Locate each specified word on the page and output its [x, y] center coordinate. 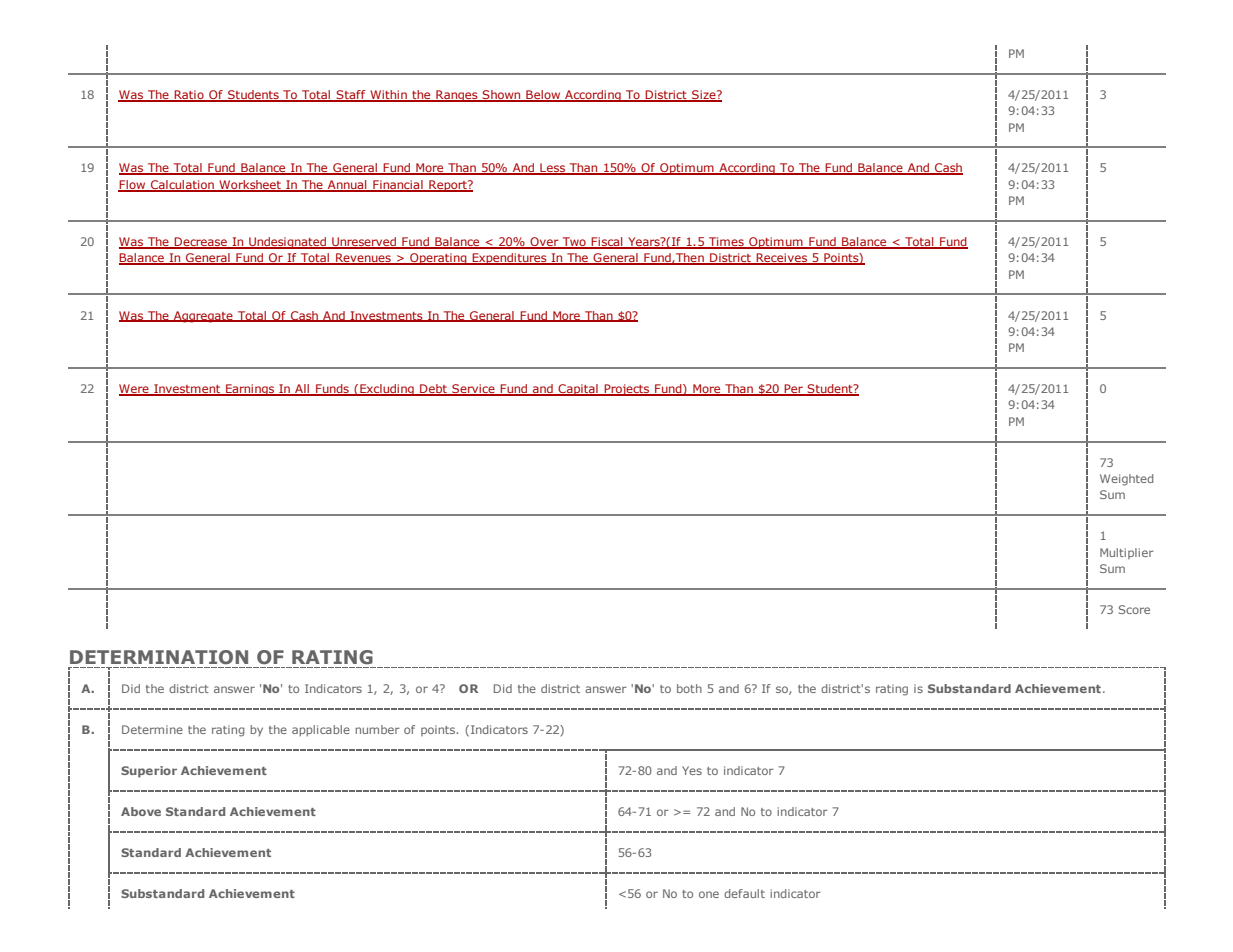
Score [1134, 609]
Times [726, 243]
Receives [781, 259]
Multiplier [1127, 553]
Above [141, 811]
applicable [321, 730]
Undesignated [288, 243]
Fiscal [607, 243]
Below [543, 95]
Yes [692, 770]
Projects [627, 390]
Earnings [250, 390]
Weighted [1126, 480]
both [689, 688]
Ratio [189, 95]
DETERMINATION [159, 657]
